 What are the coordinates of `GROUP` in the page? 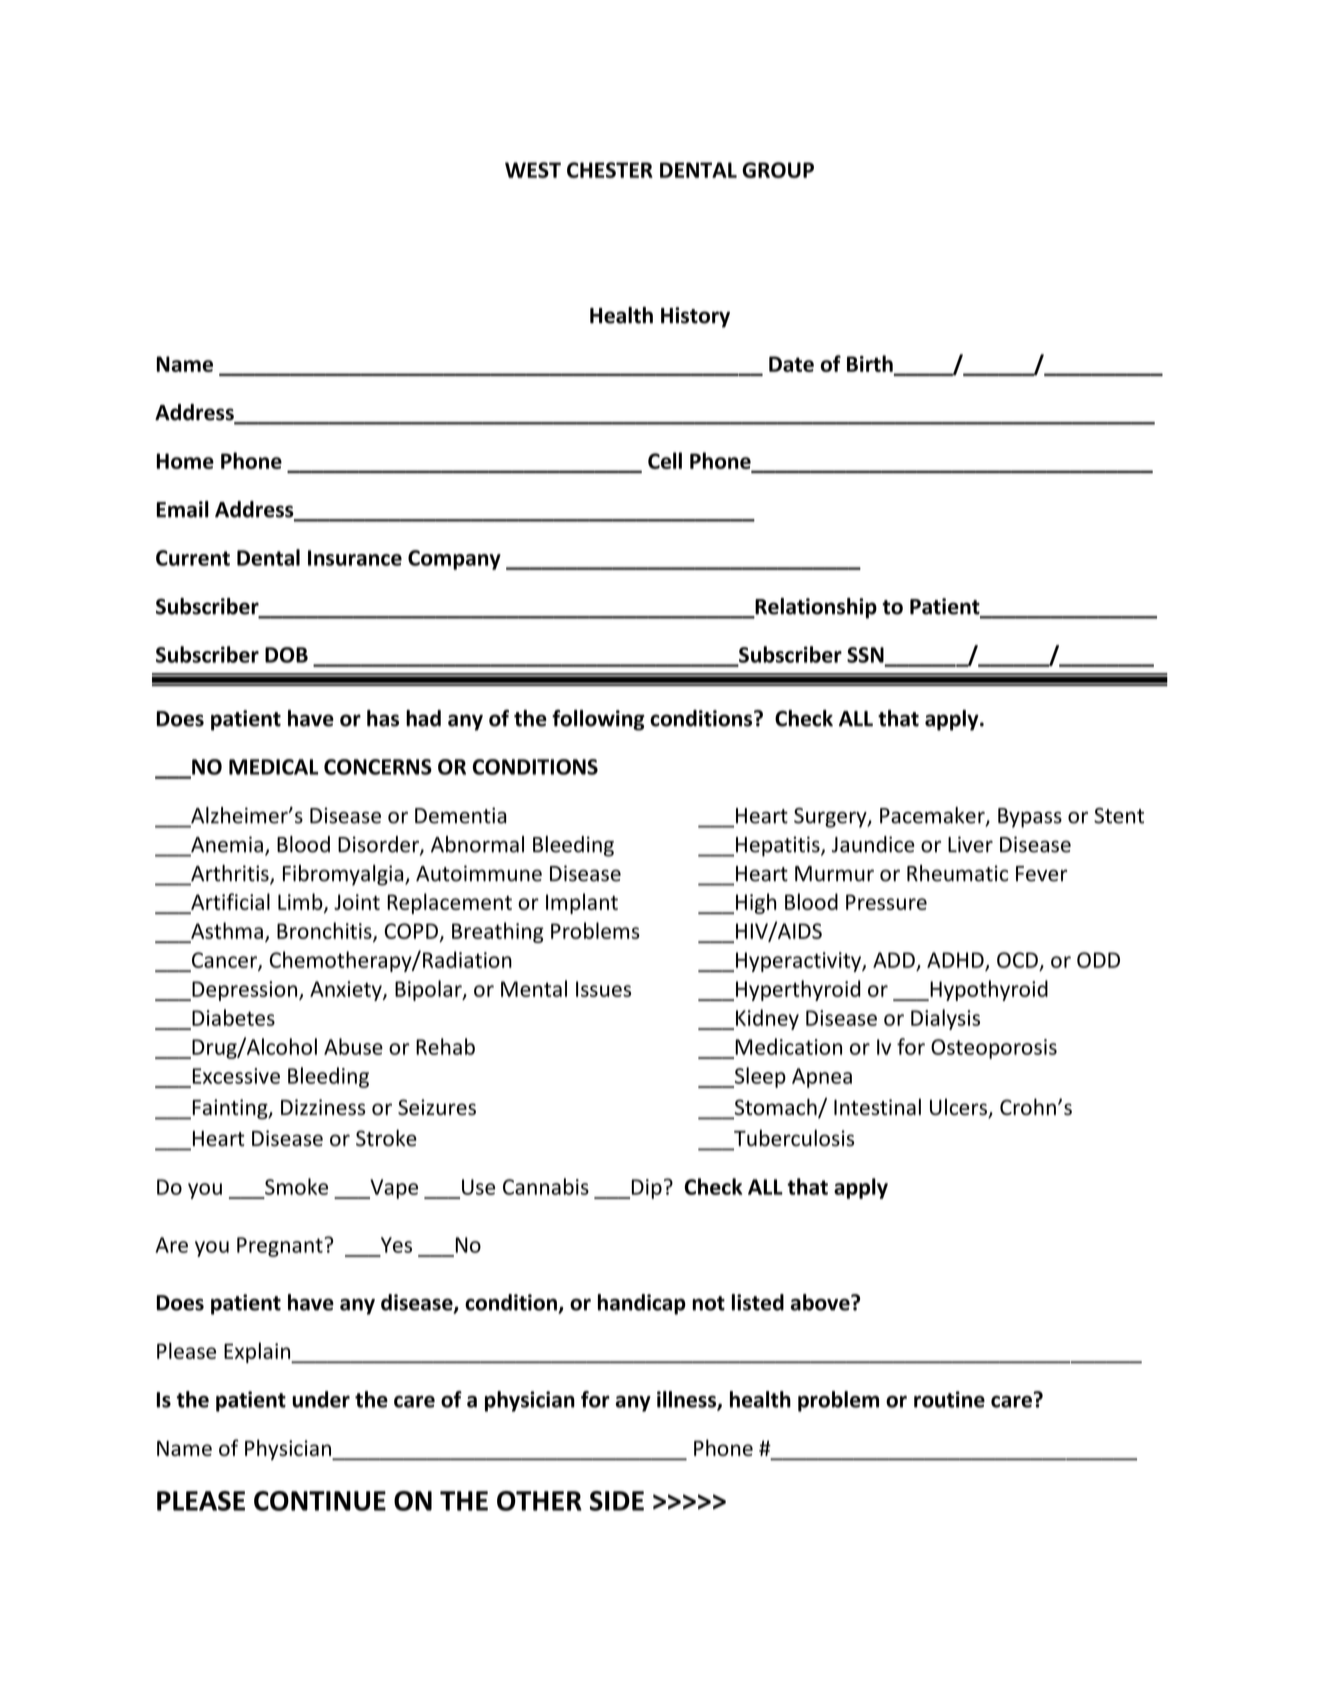 It's located at (778, 170).
